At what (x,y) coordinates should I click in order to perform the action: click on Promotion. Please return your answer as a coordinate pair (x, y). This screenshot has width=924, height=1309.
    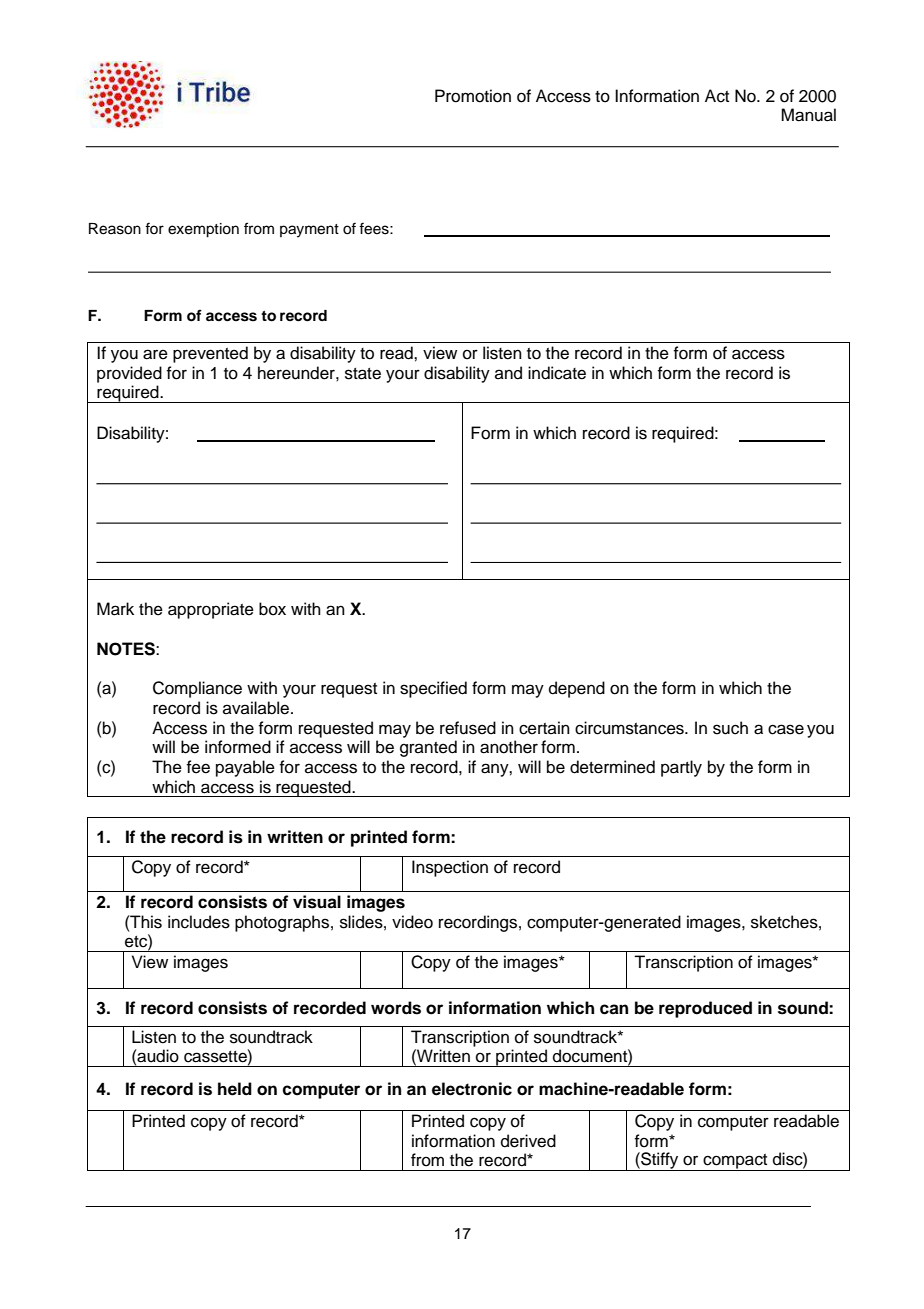
    Looking at the image, I should click on (473, 96).
